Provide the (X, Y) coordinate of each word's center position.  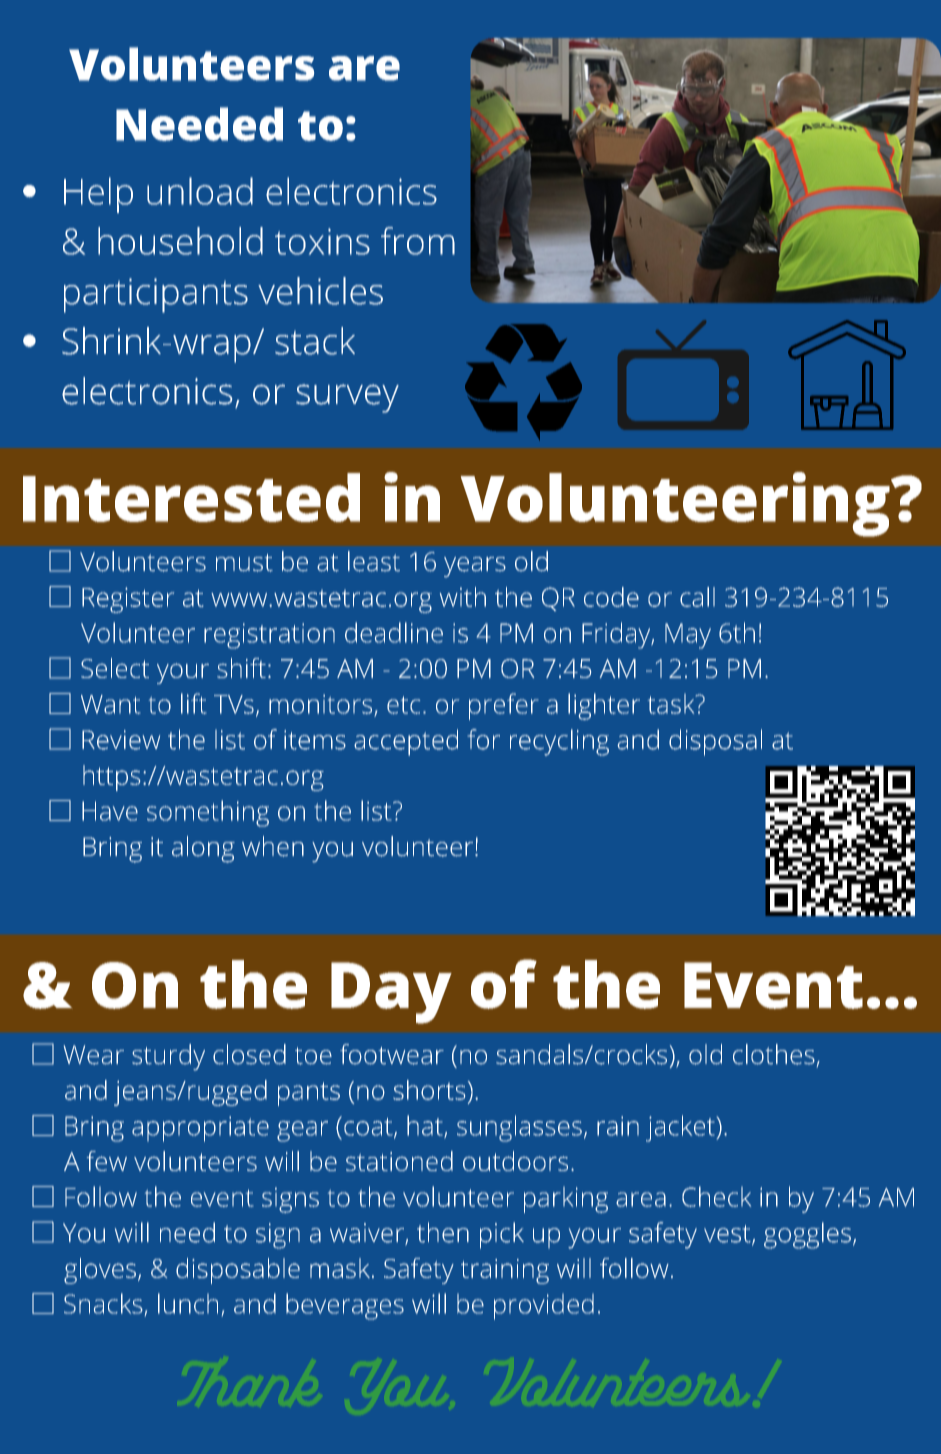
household (180, 241)
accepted (406, 742)
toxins (322, 241)
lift (193, 703)
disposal (715, 742)
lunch (188, 1303)
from (418, 241)
